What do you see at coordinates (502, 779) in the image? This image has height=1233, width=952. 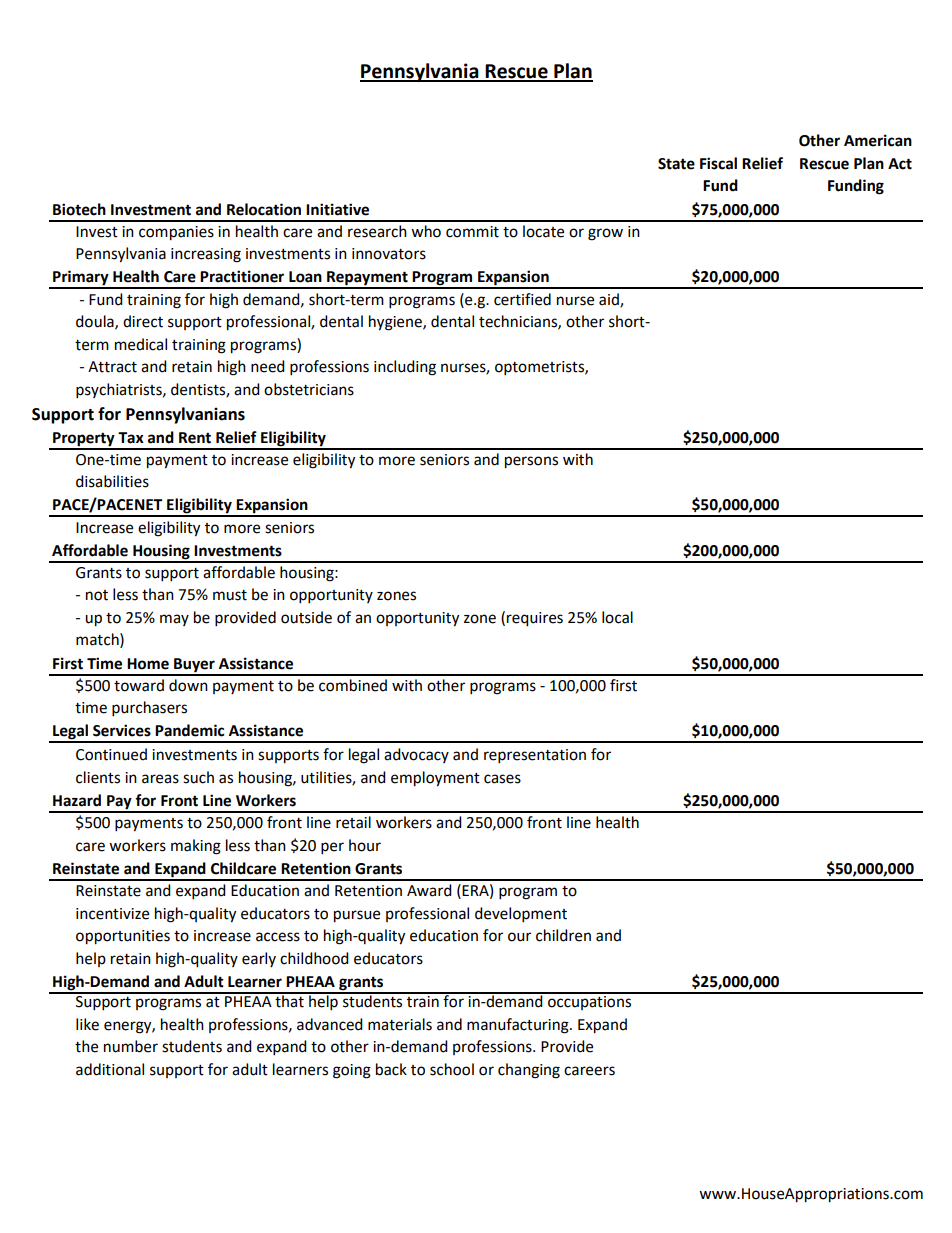 I see `cases` at bounding box center [502, 779].
